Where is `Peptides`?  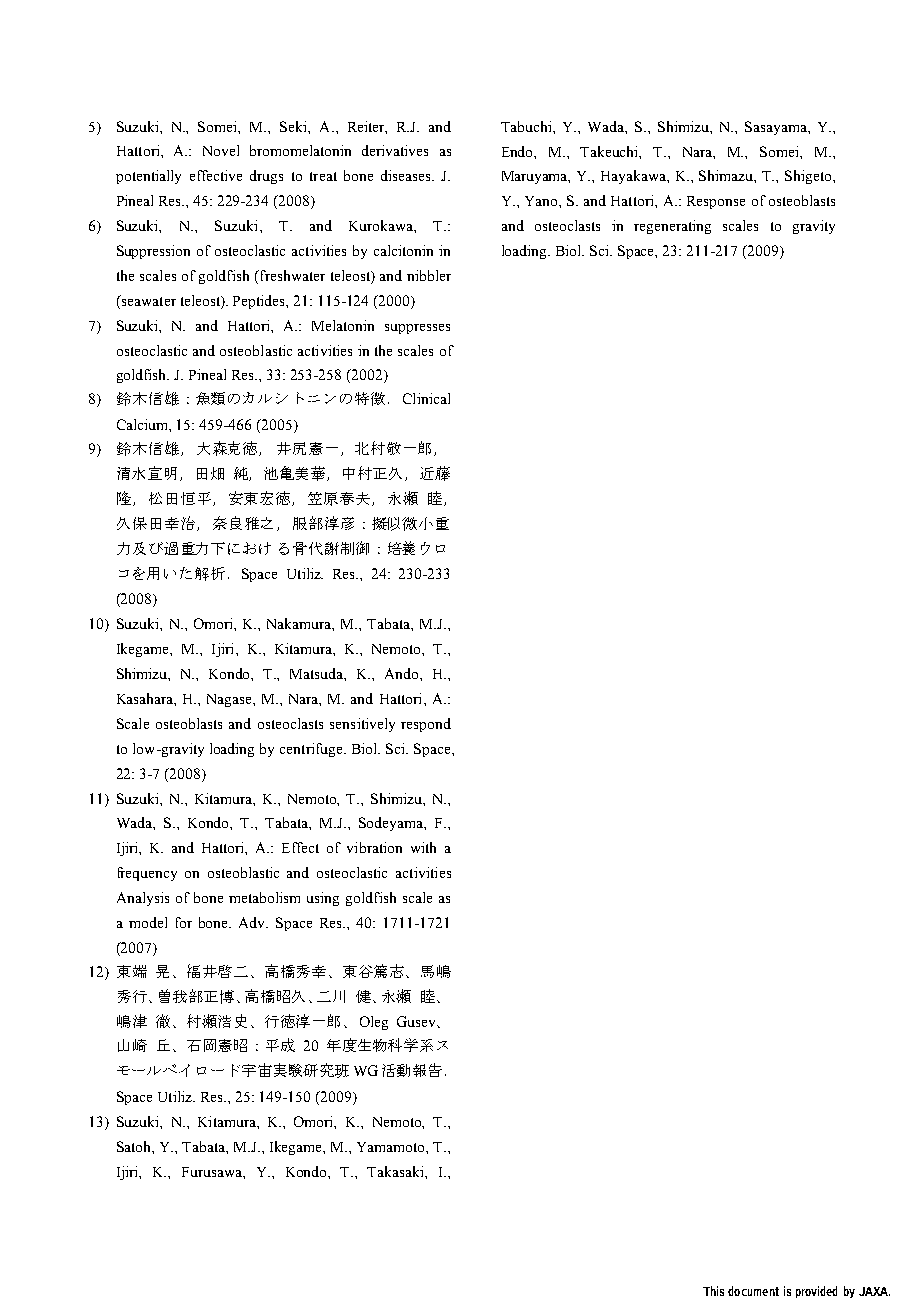
Peptides is located at coordinates (260, 302).
